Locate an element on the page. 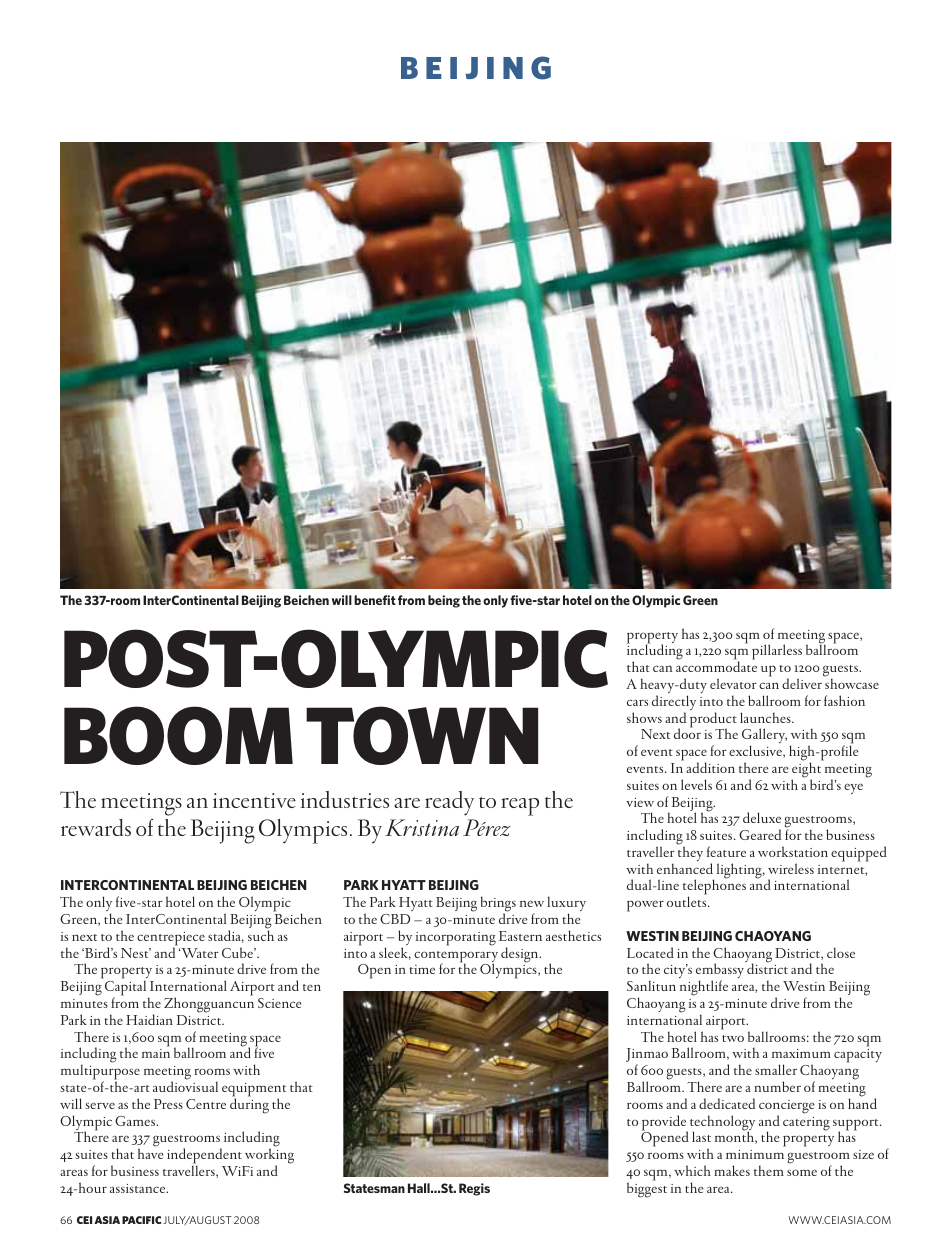 The width and height of the page is (952, 1251). Gallery is located at coordinates (764, 737).
